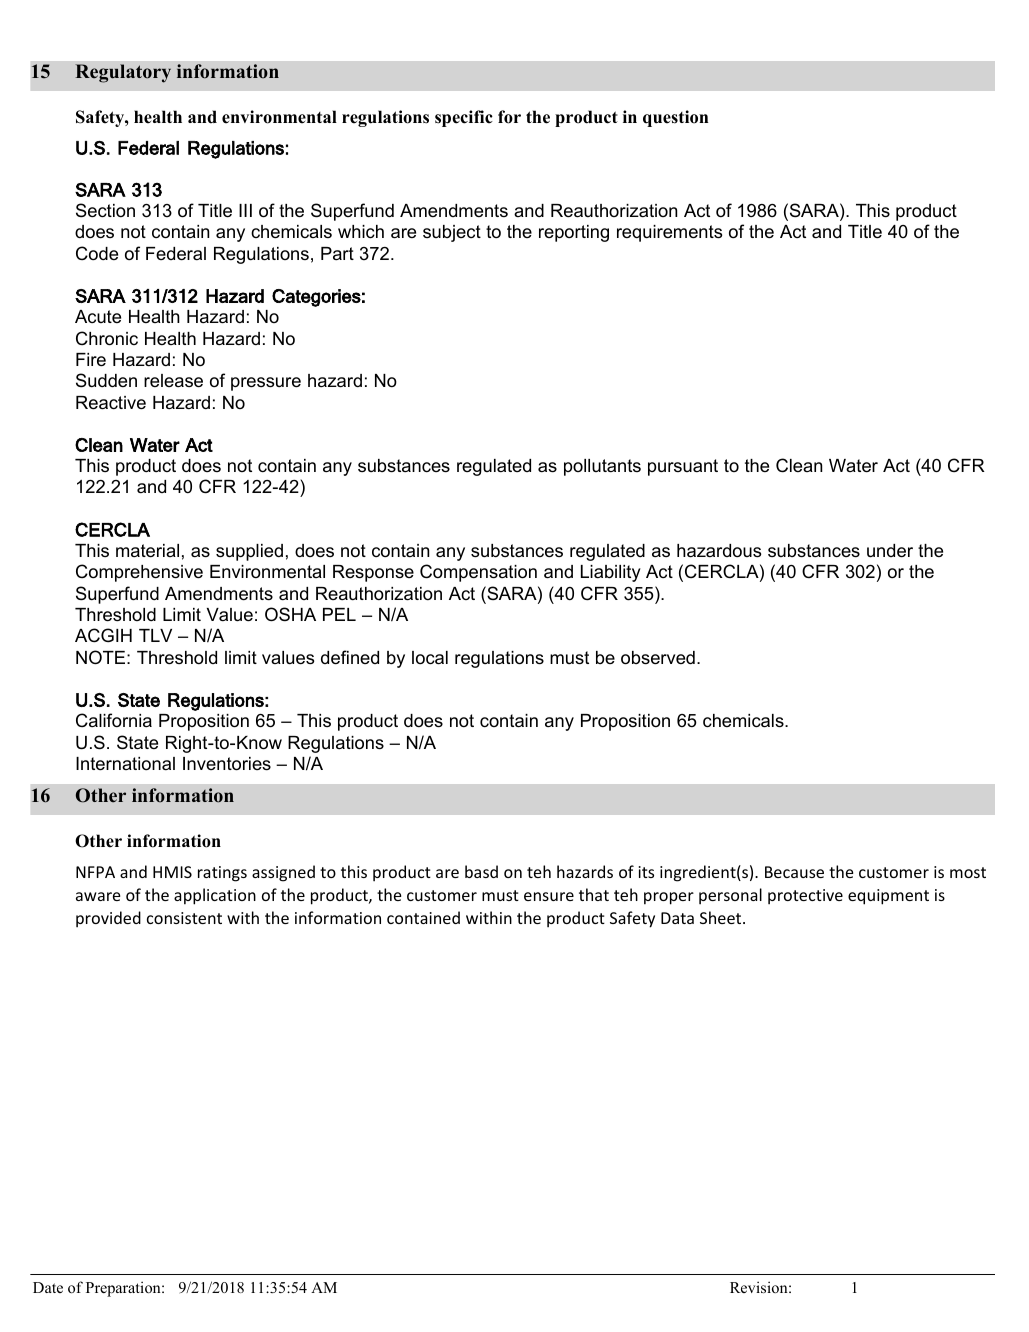 Image resolution: width=1029 pixels, height=1332 pixels. Describe the element at coordinates (48, 1287) in the screenshot. I see `Date` at that location.
